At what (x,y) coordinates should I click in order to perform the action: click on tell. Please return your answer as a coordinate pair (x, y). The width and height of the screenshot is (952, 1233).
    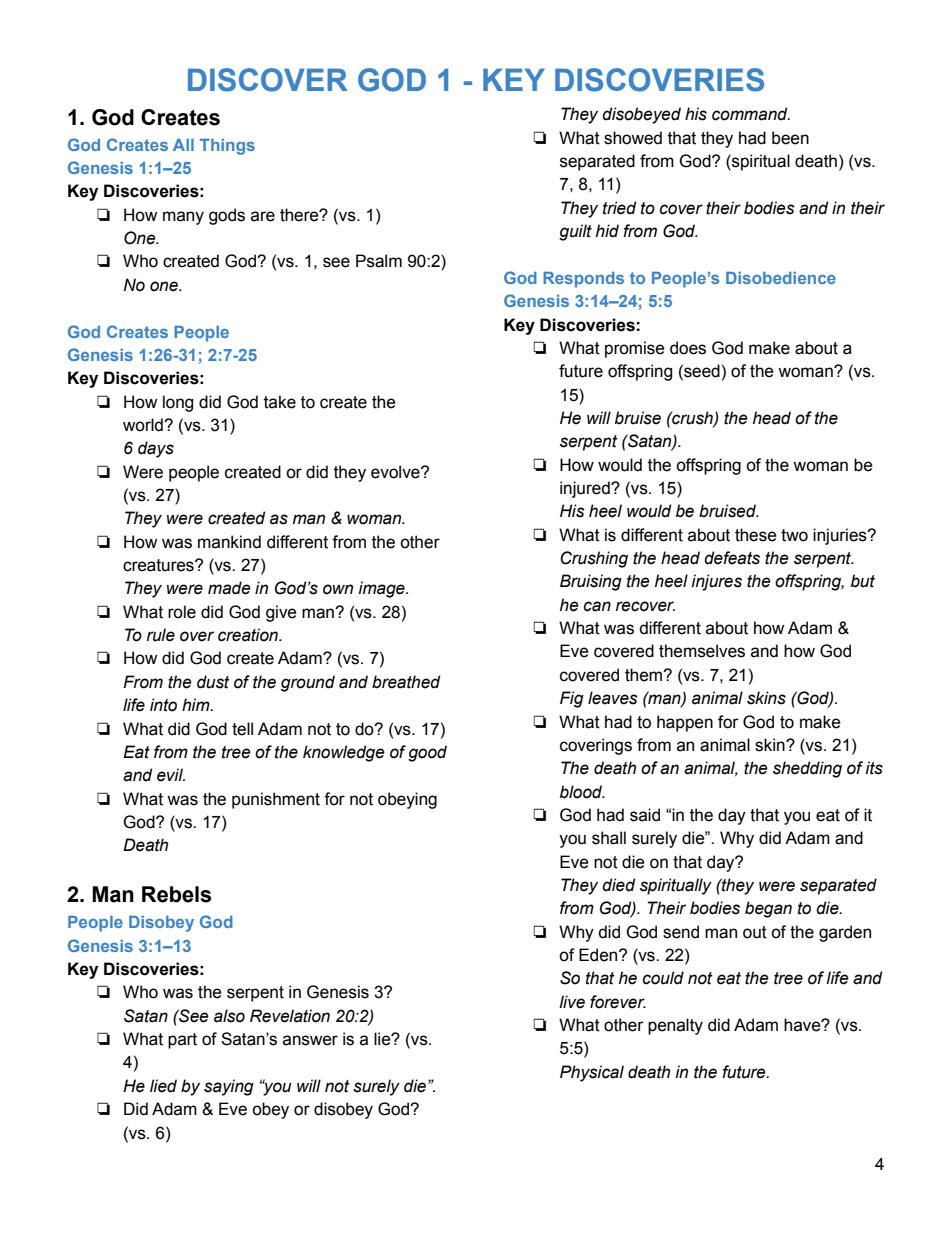
    Looking at the image, I should click on (242, 729).
